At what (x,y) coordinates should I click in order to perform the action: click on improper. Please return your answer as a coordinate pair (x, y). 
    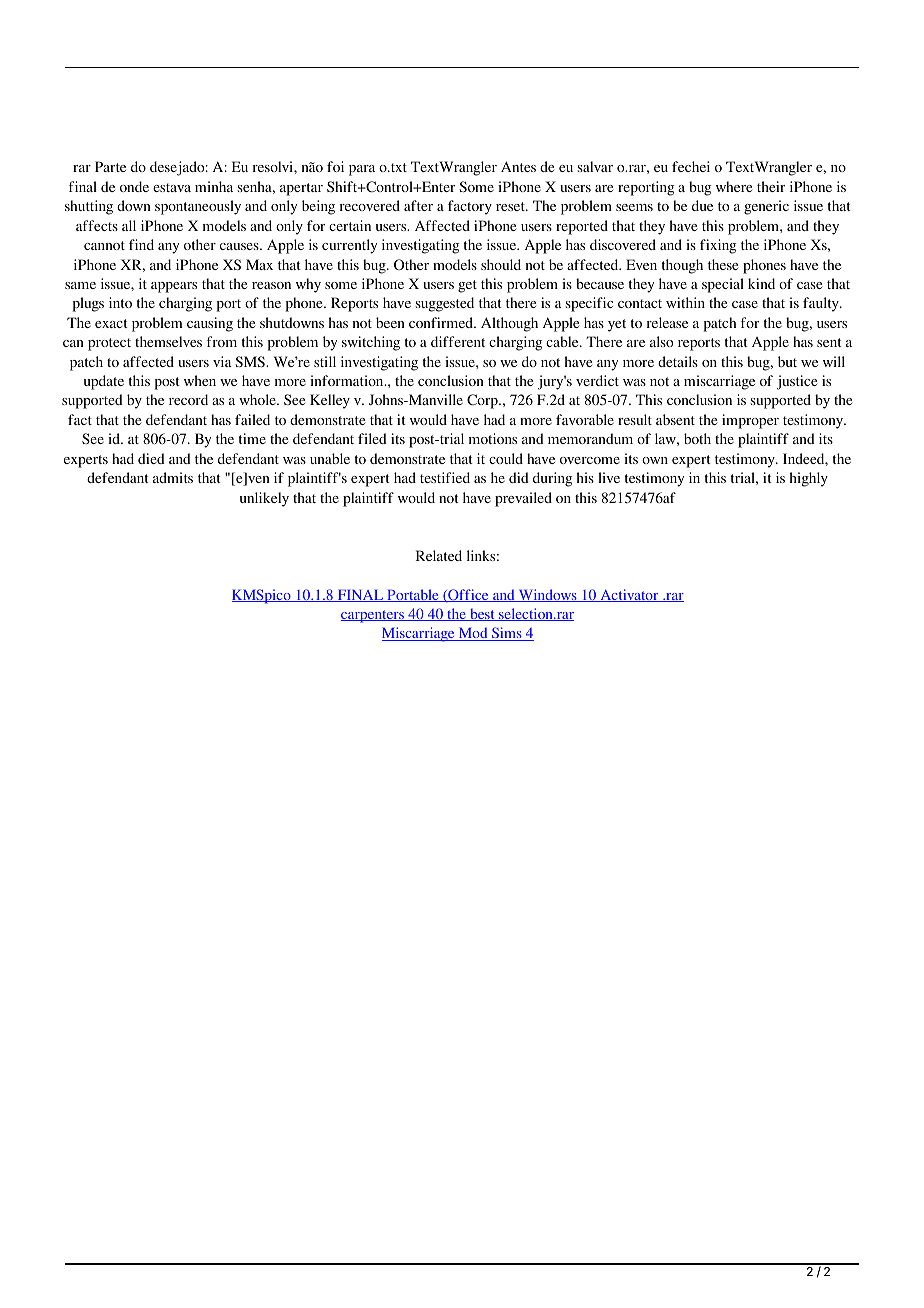
    Looking at the image, I should click on (750, 421).
